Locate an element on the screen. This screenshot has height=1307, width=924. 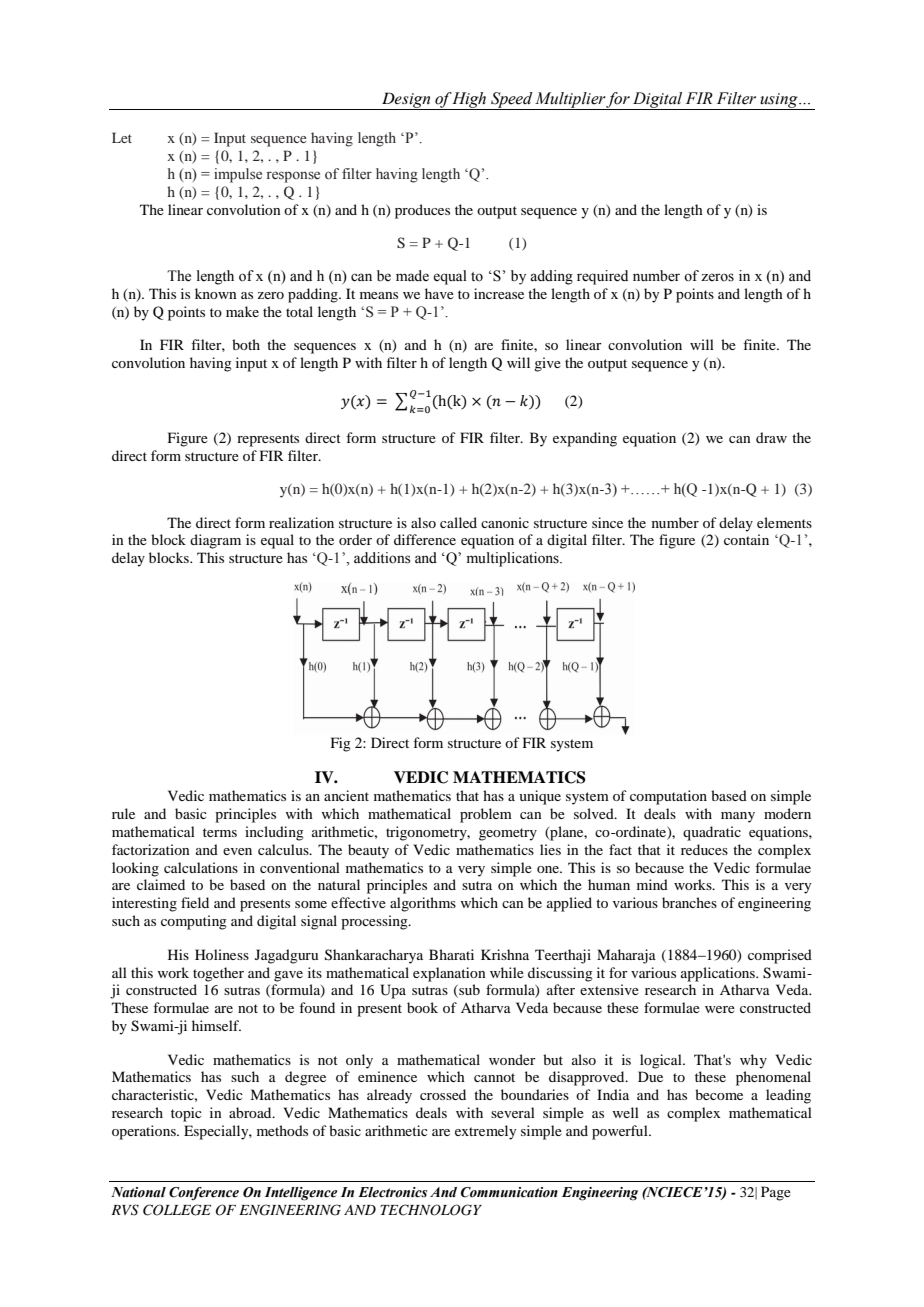
quadratic is located at coordinates (712, 833).
